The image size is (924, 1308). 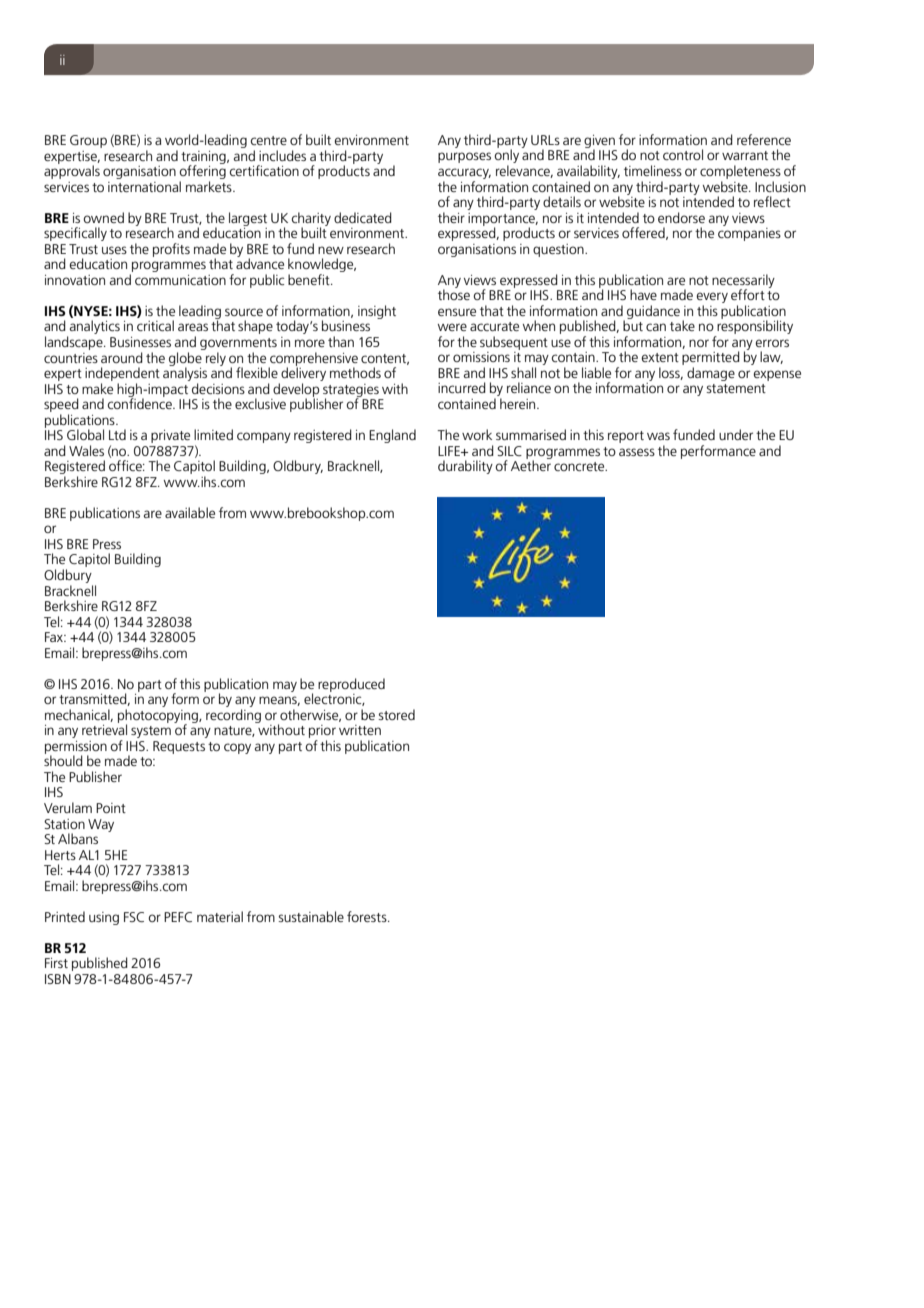 I want to click on control, so click(x=683, y=154).
